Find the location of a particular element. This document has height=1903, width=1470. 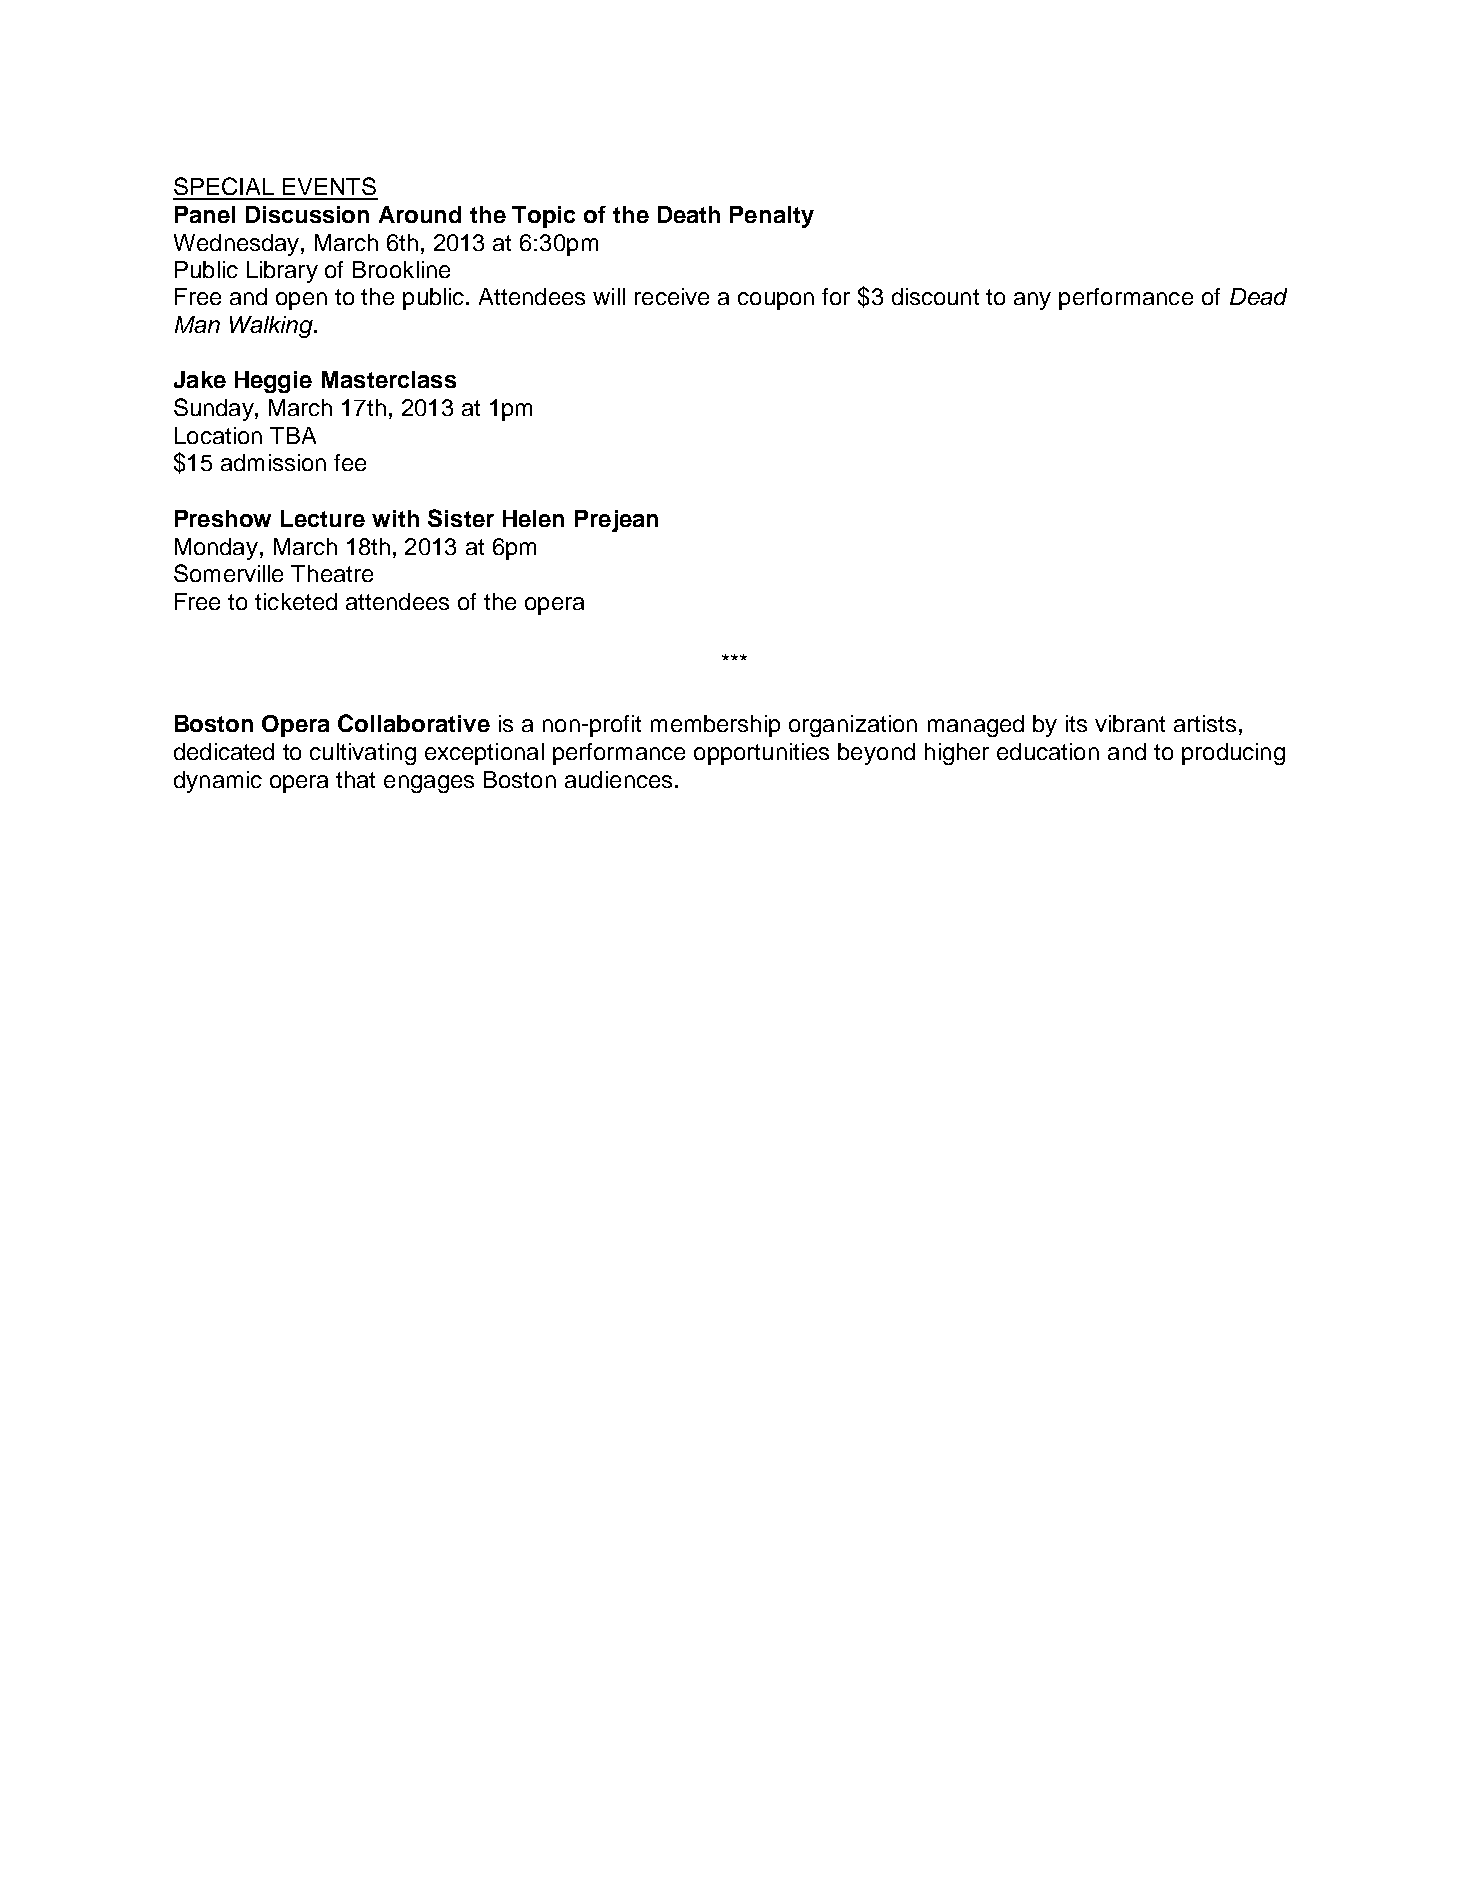

vibrant is located at coordinates (1130, 723).
